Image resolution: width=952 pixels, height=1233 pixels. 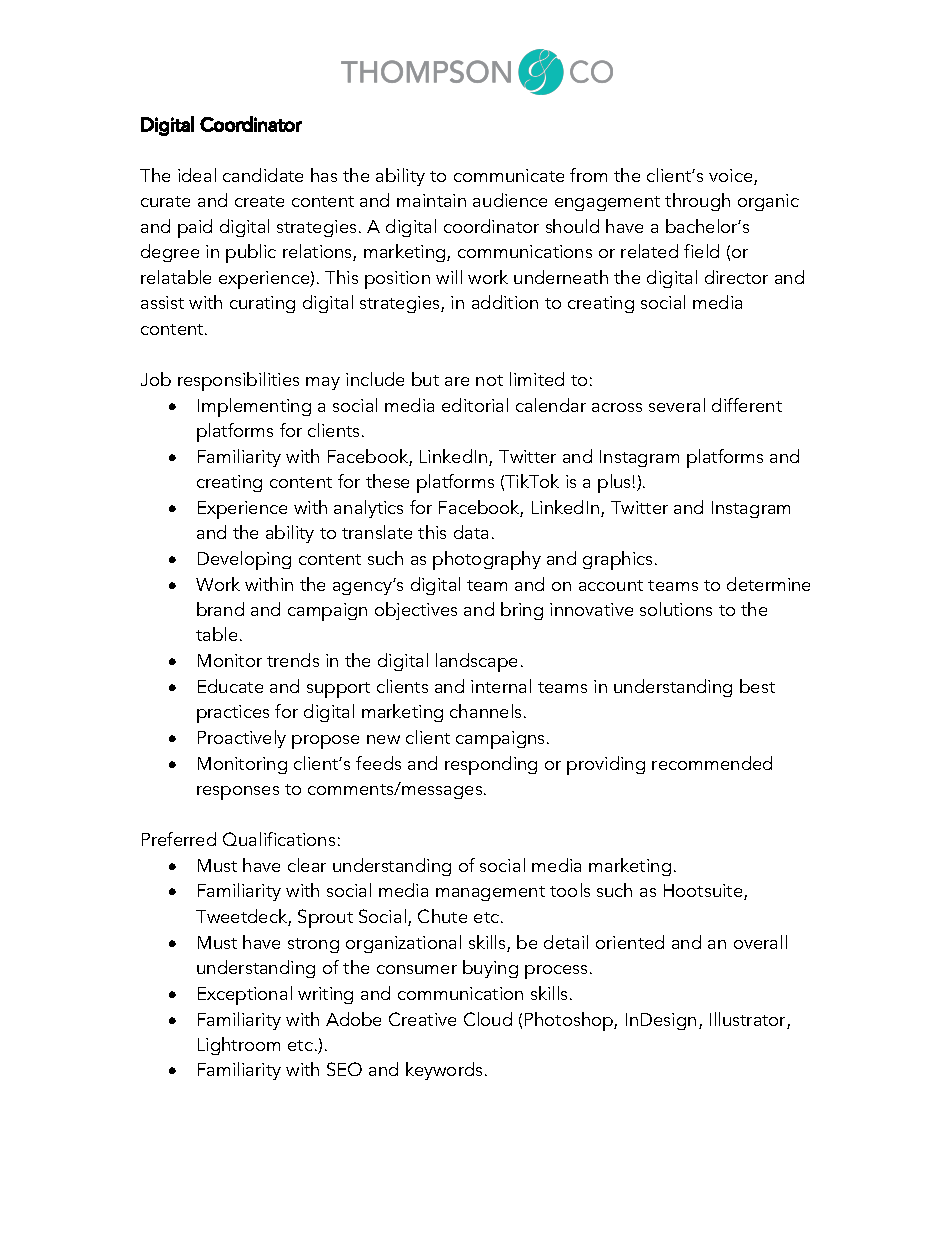 I want to click on keywords, so click(x=446, y=1071).
